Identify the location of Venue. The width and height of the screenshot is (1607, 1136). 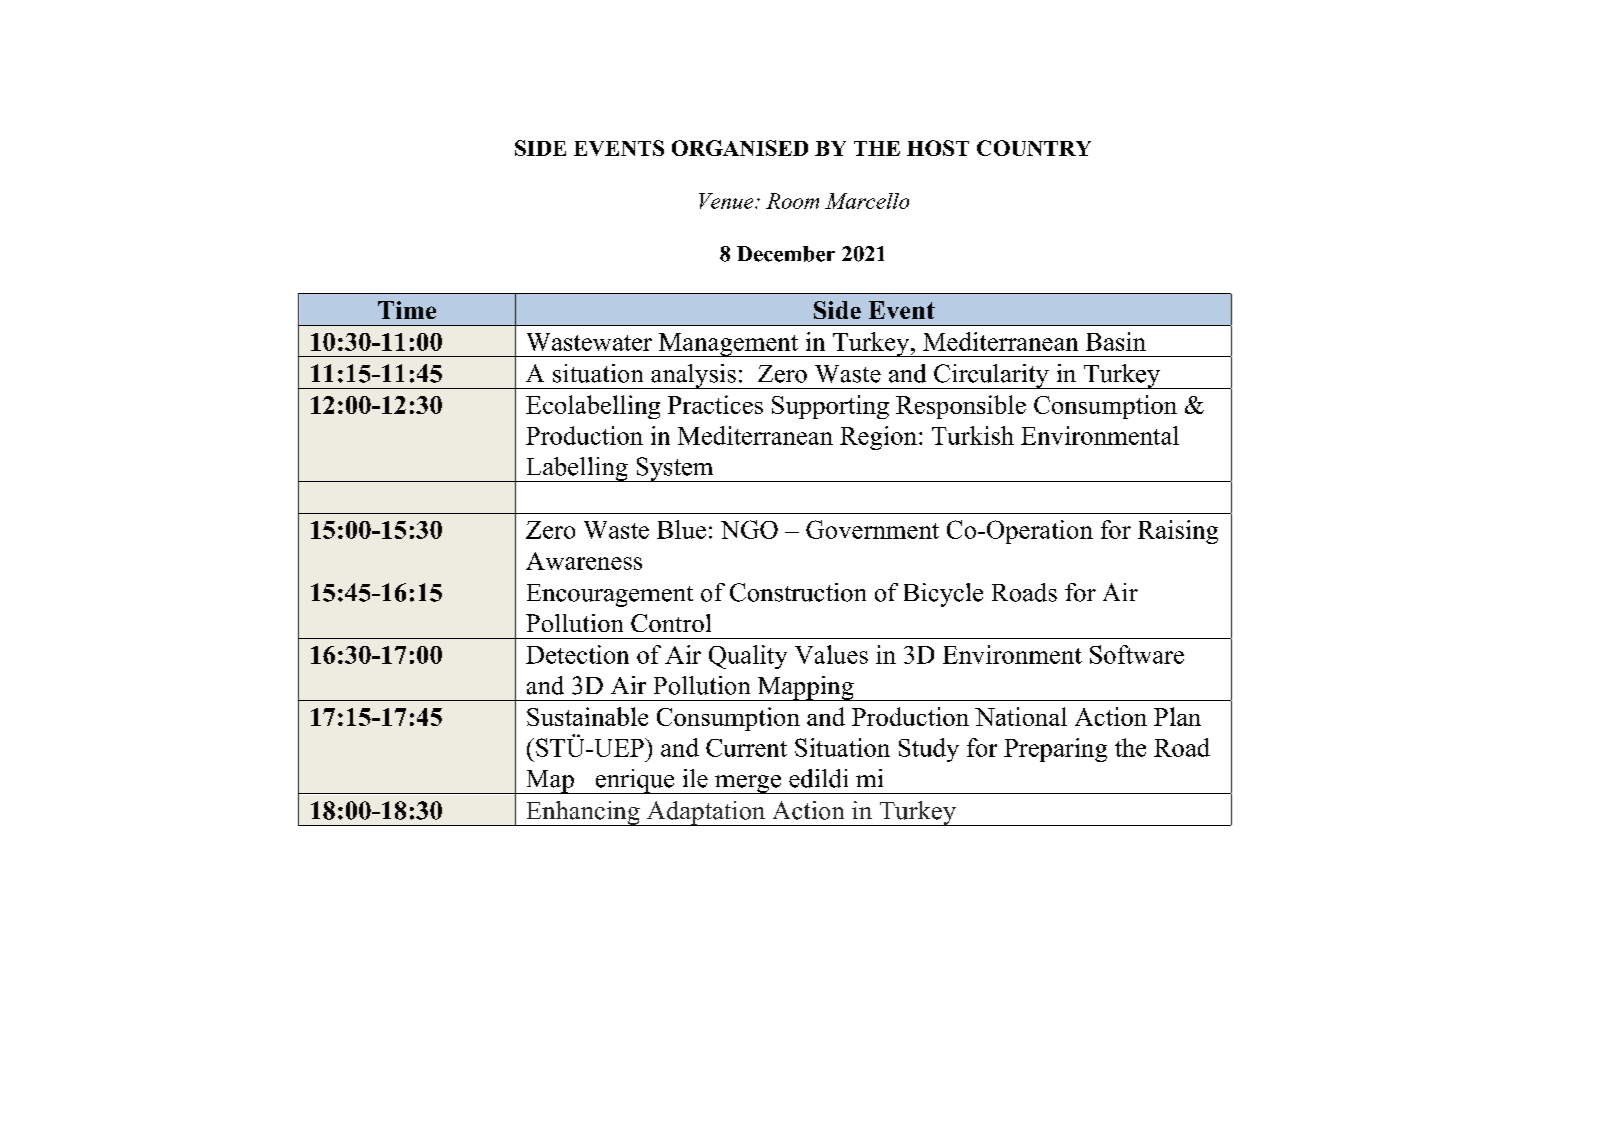
(727, 201).
